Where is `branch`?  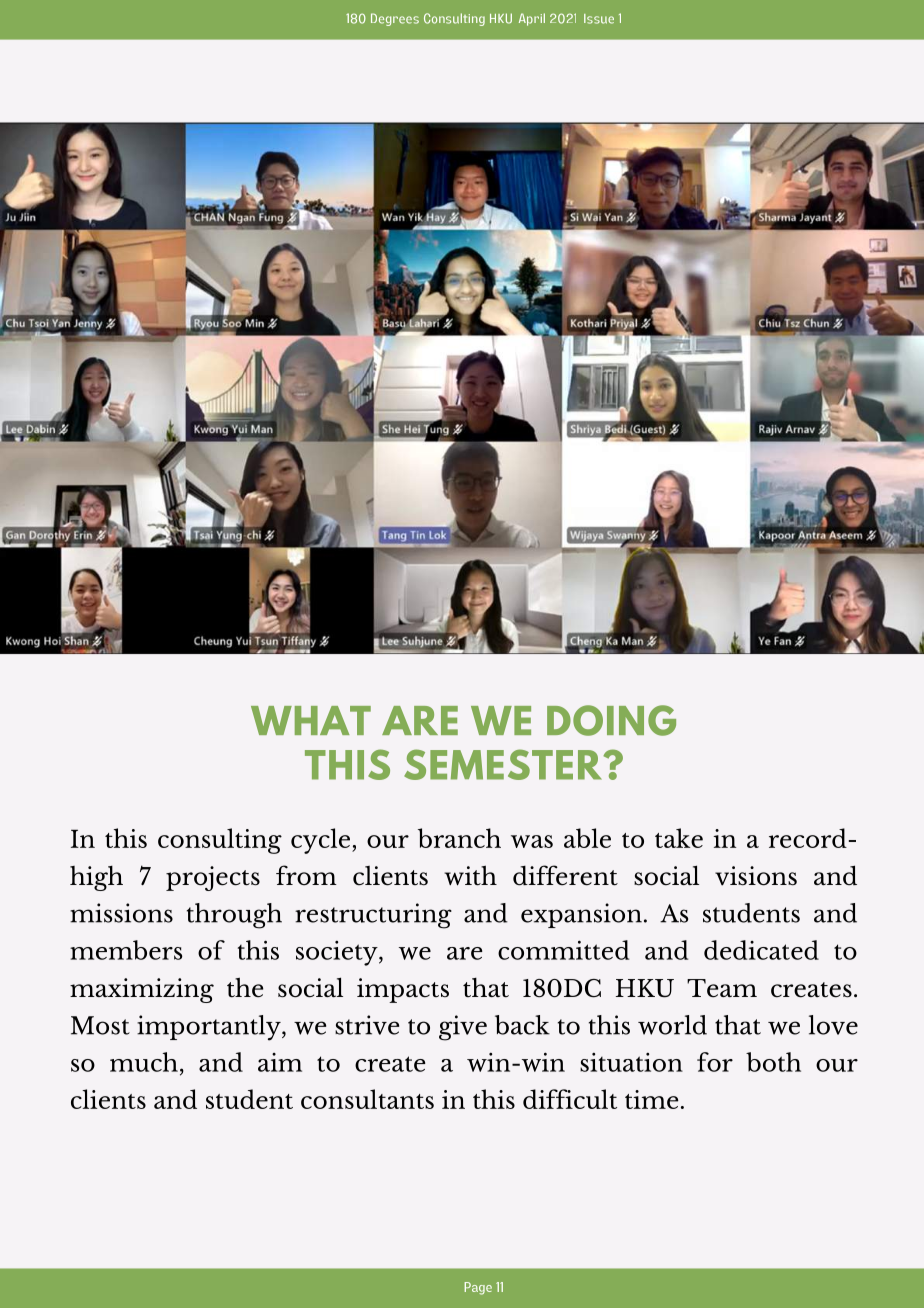
branch is located at coordinates (459, 838).
